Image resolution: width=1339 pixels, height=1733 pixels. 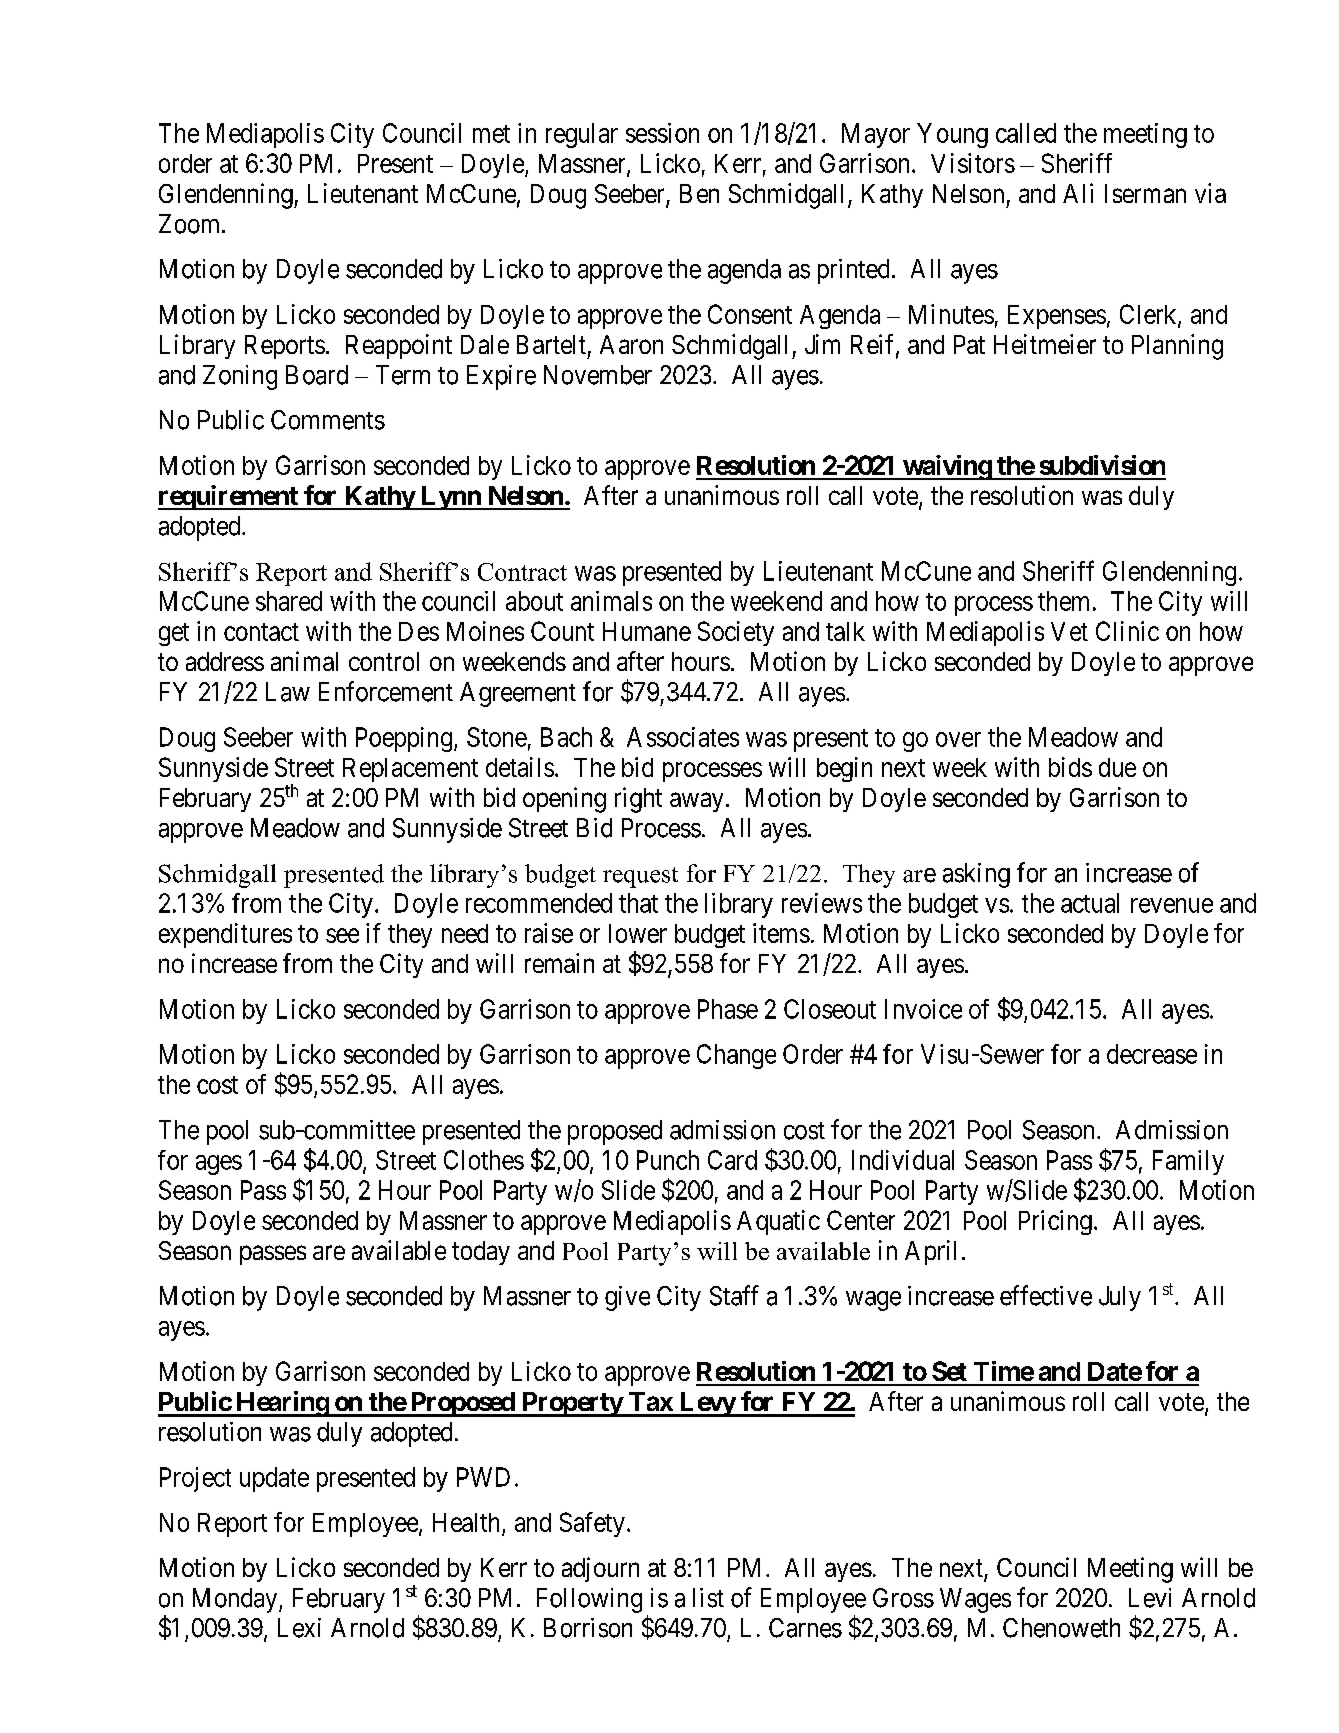 I want to click on Hearing, so click(x=282, y=1404).
